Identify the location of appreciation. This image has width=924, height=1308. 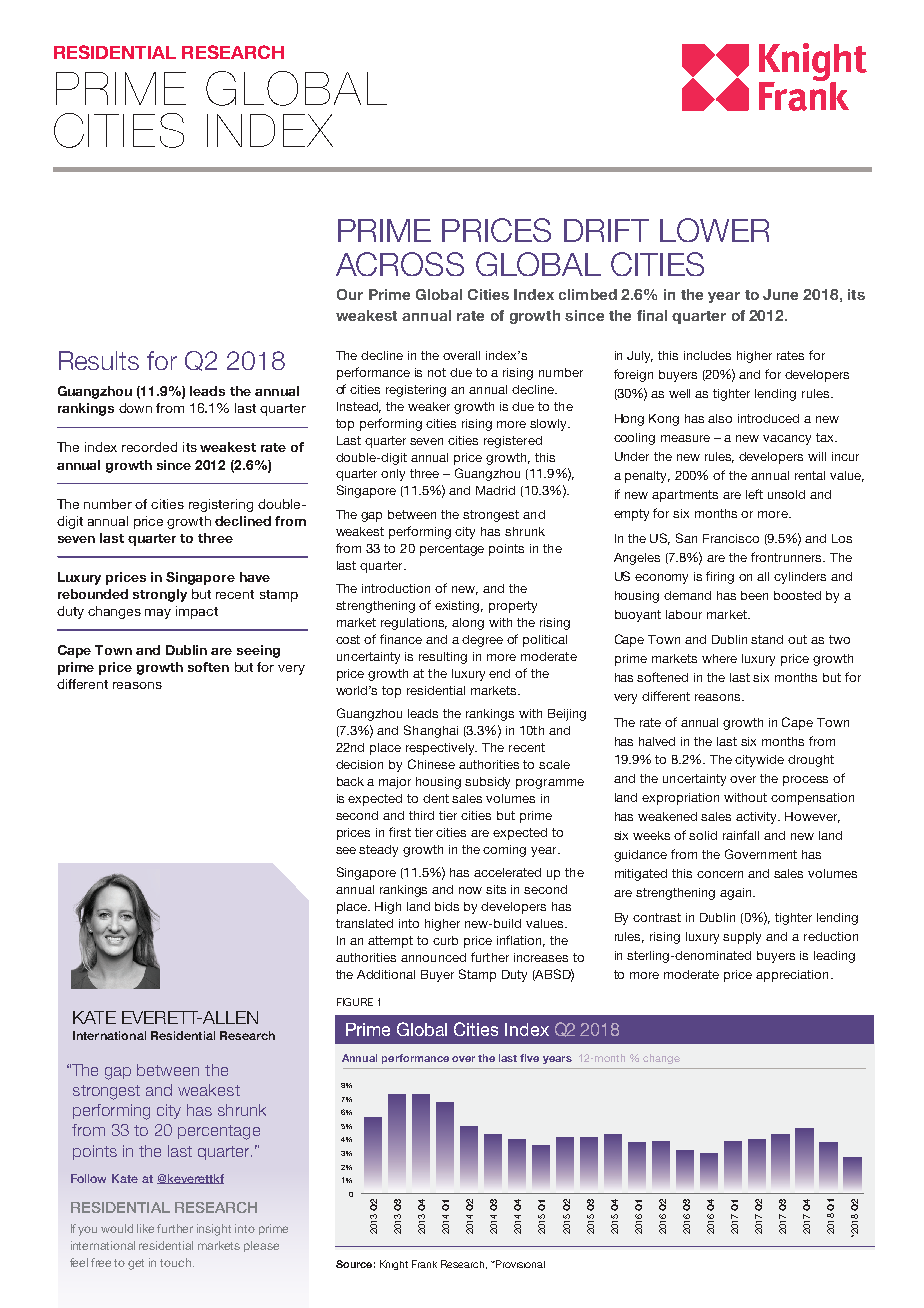
(792, 976).
